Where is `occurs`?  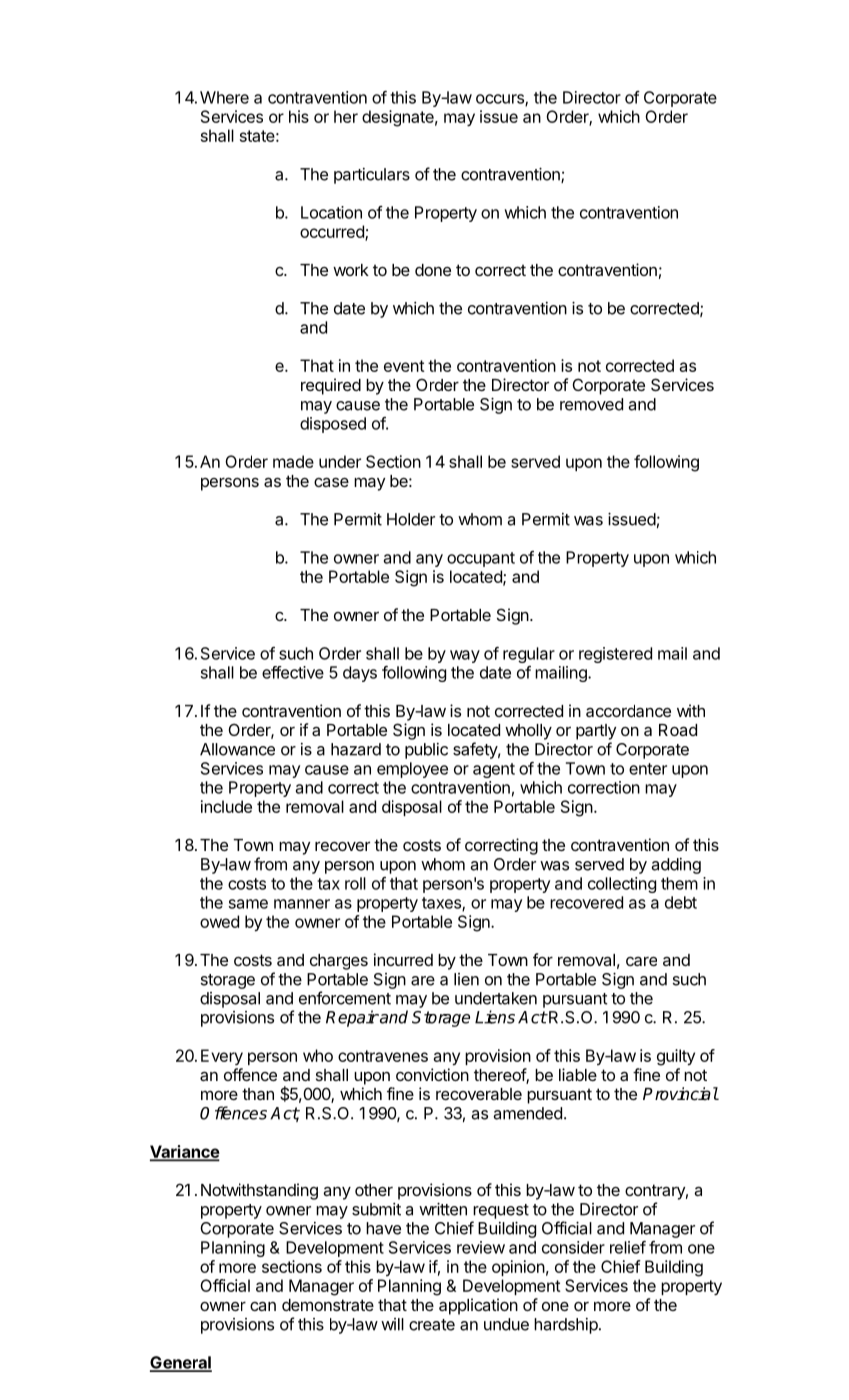
occurs is located at coordinates (501, 100).
